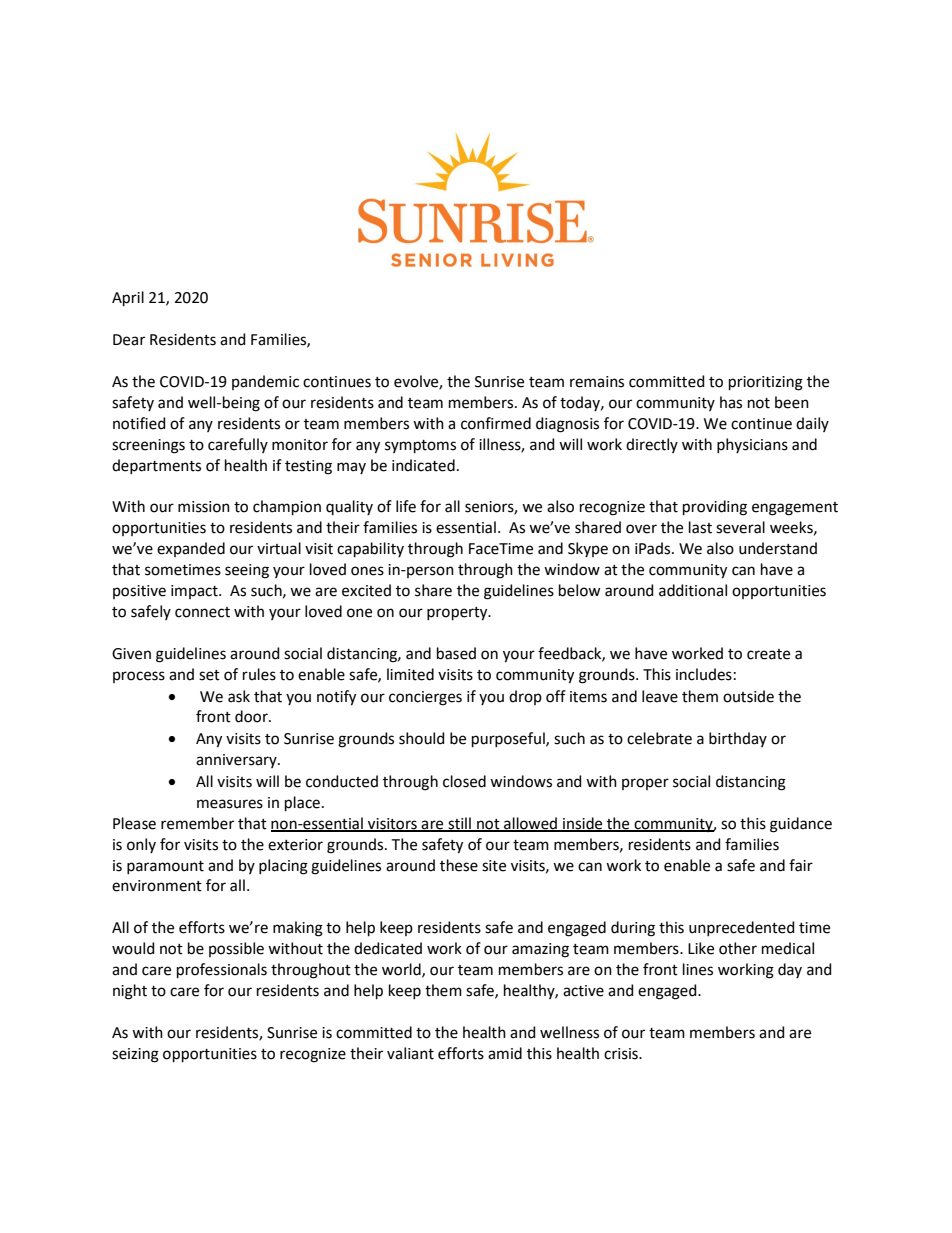  I want to click on remains, so click(597, 382).
